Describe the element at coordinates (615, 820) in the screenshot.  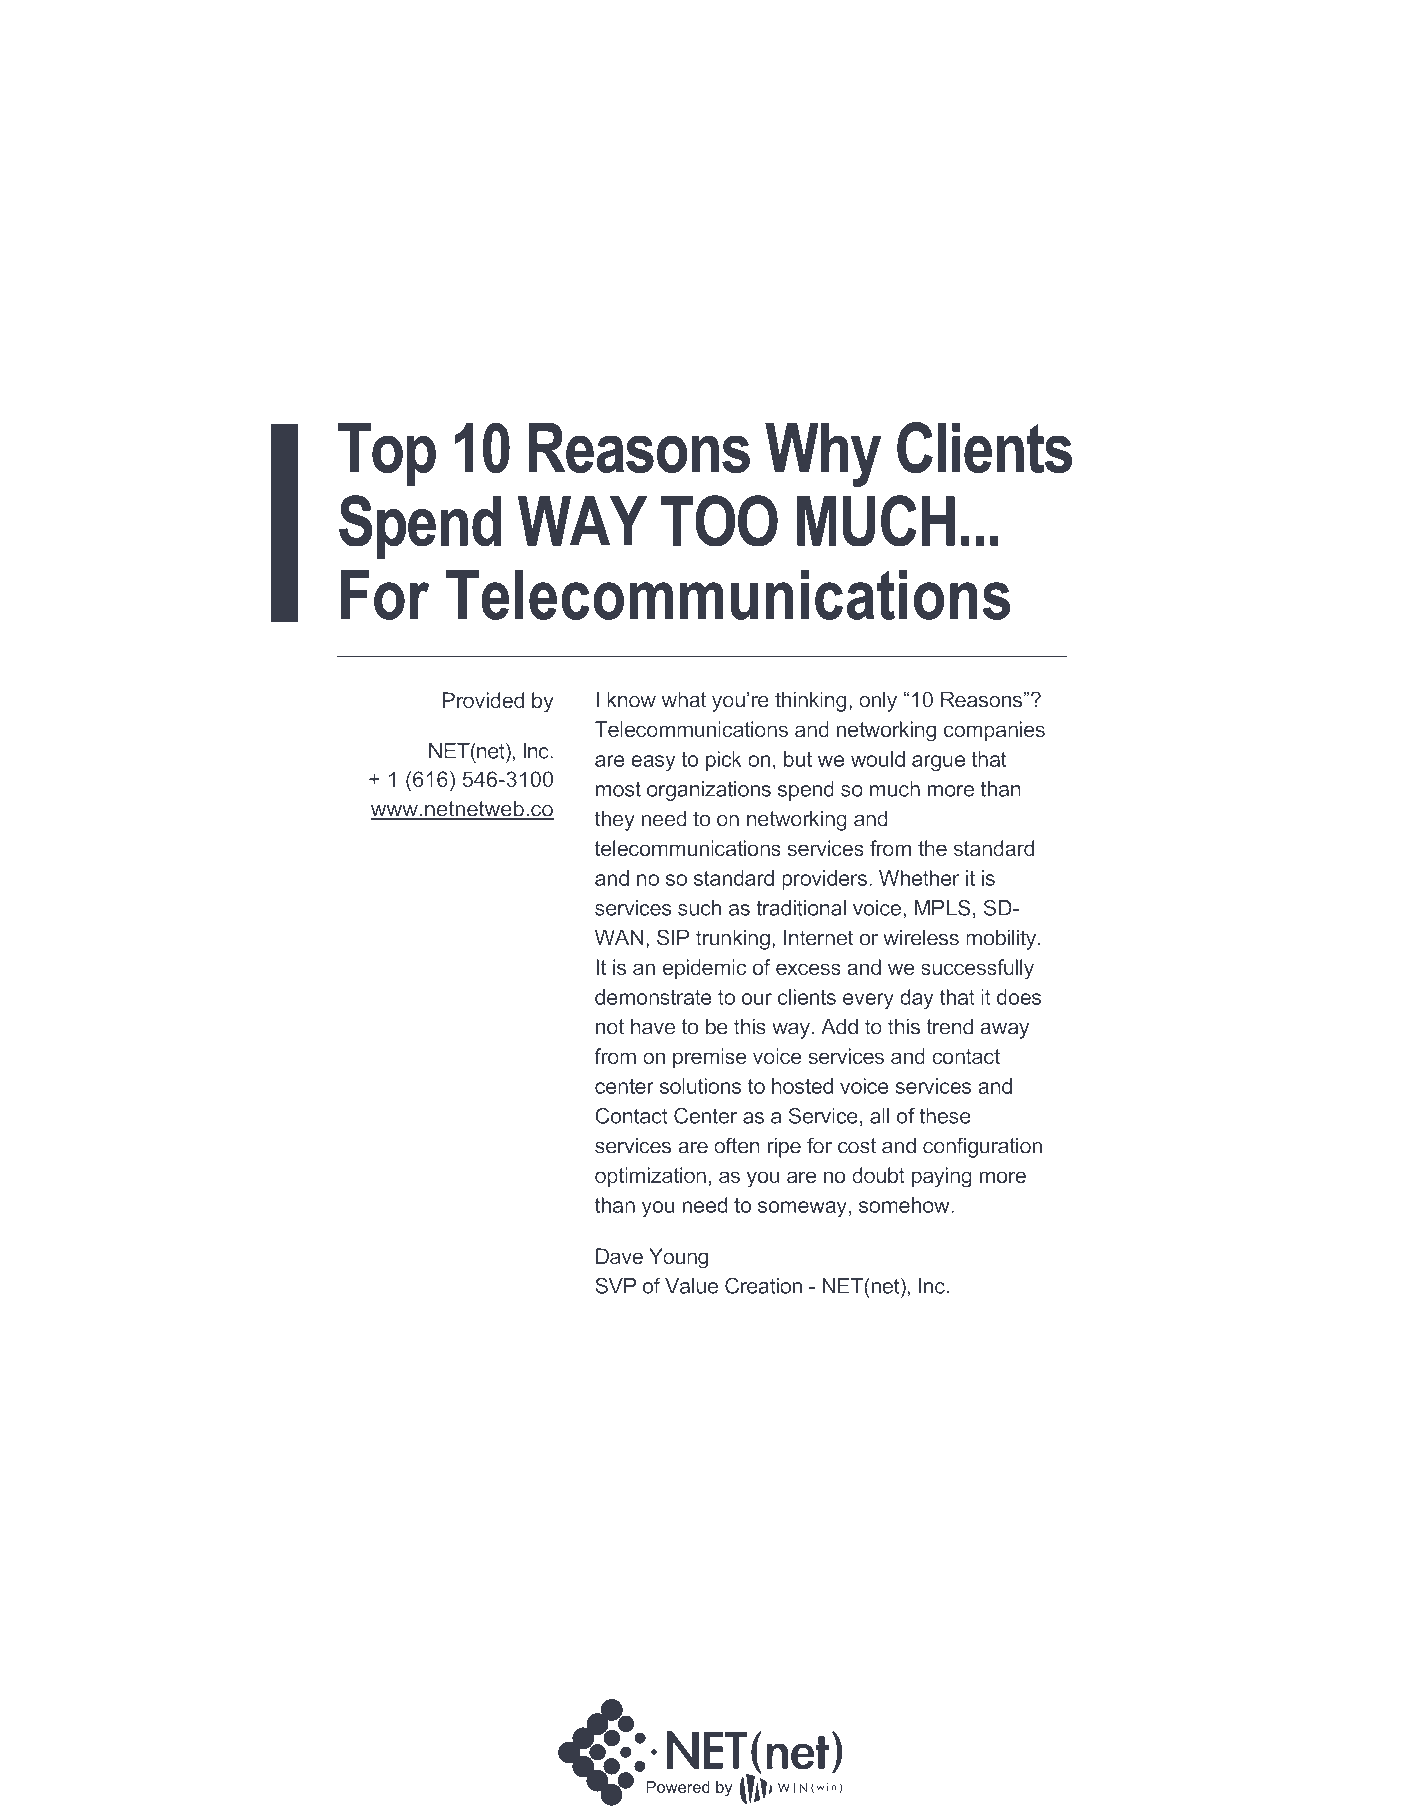
I see `they` at that location.
